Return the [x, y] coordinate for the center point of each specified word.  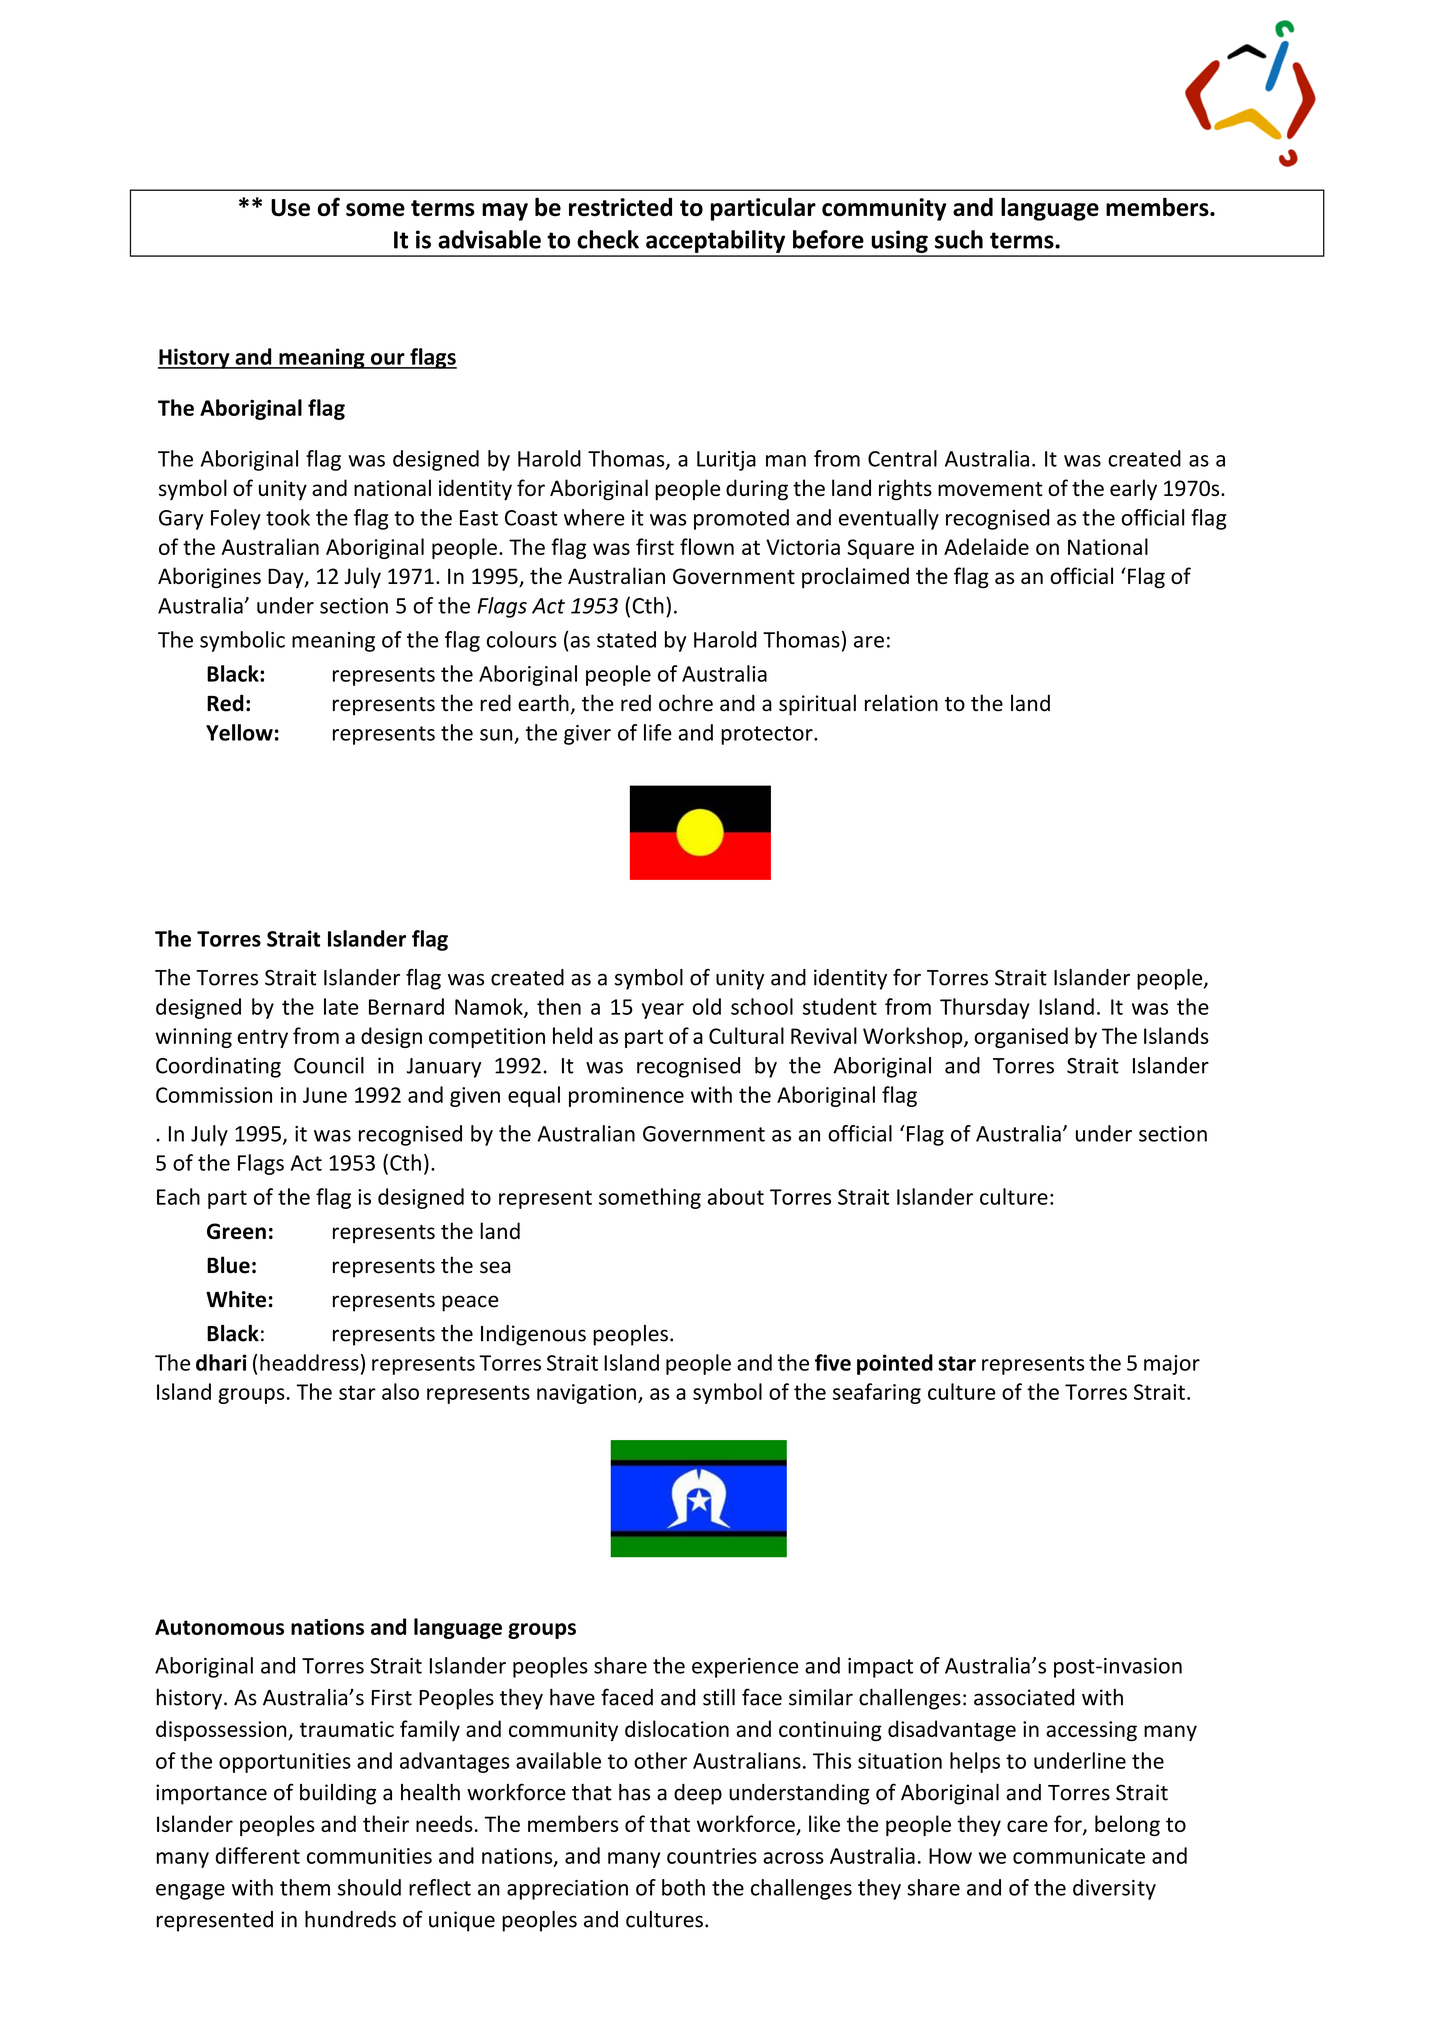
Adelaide [986, 546]
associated [1024, 1697]
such [959, 239]
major [1172, 1365]
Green [236, 1231]
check [608, 239]
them [305, 1887]
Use [290, 208]
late [341, 1006]
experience [745, 1668]
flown [707, 546]
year [663, 1011]
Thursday [985, 1008]
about [736, 1196]
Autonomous [219, 1627]
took [288, 517]
